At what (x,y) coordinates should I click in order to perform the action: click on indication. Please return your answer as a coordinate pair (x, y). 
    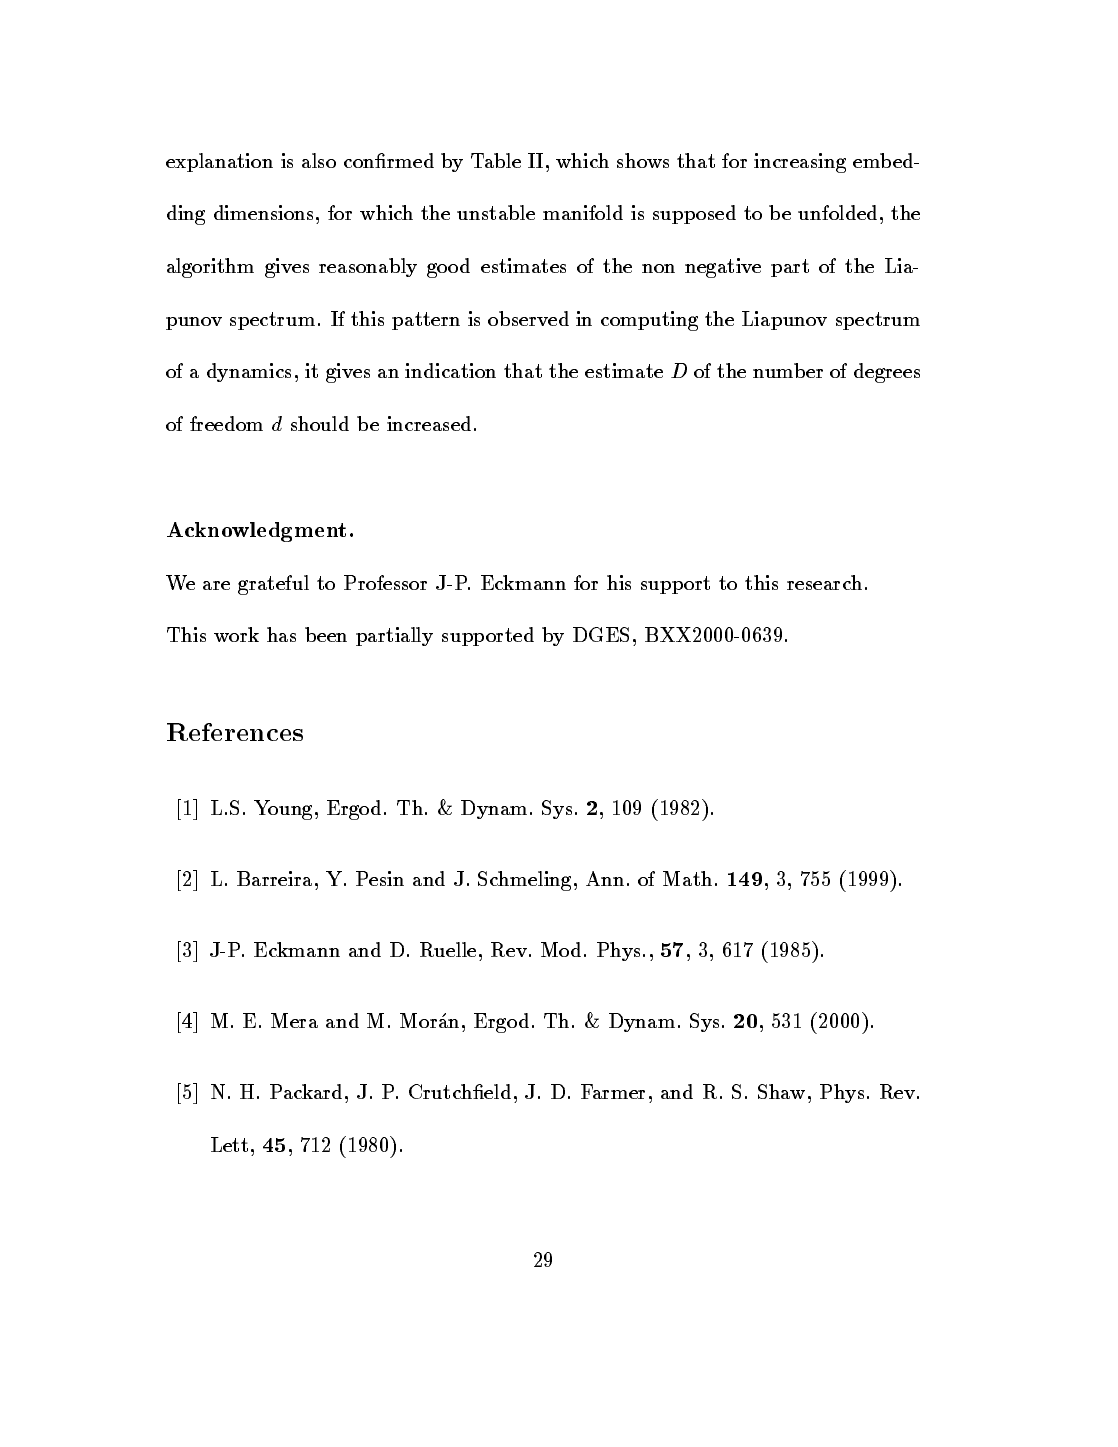
    Looking at the image, I should click on (450, 370).
